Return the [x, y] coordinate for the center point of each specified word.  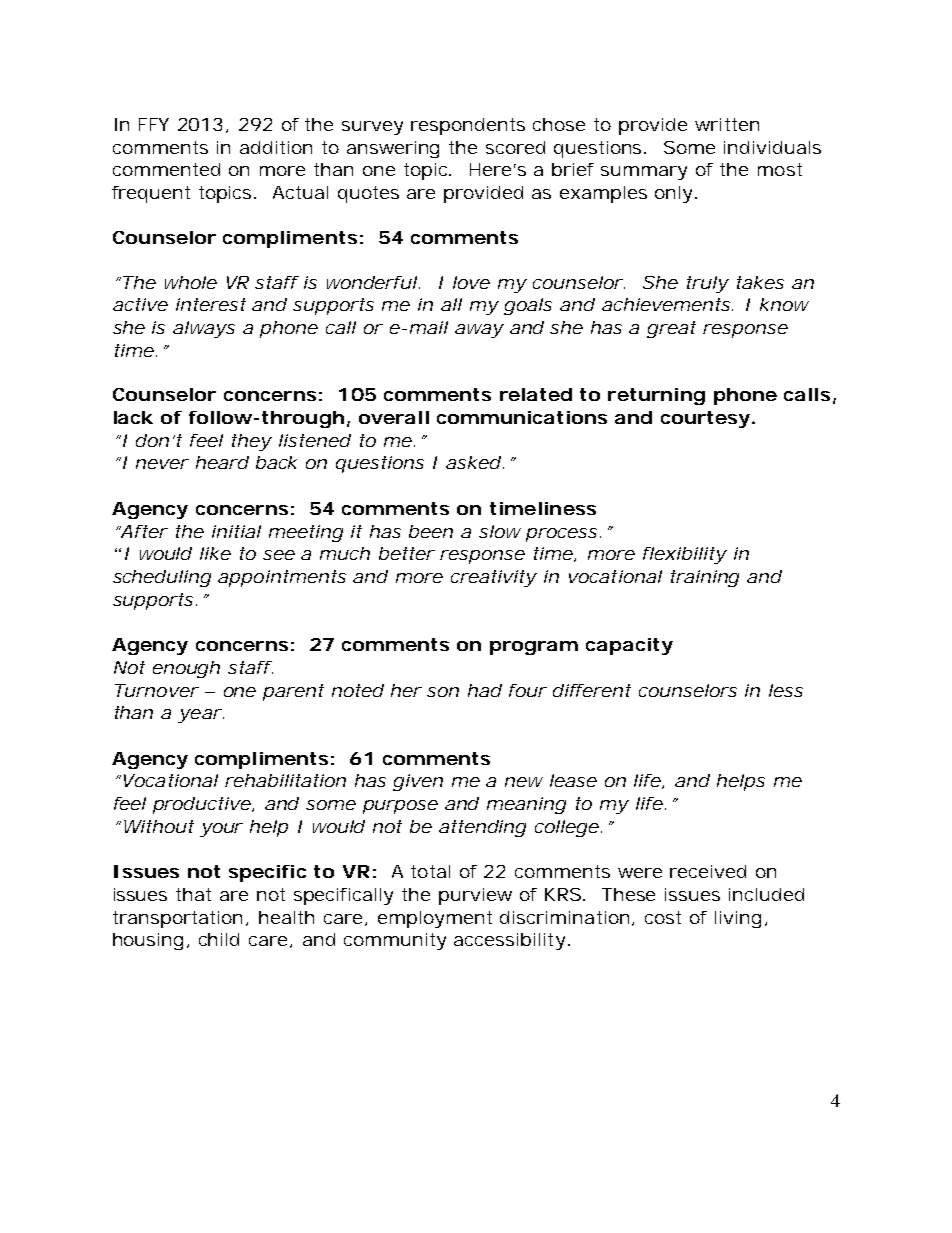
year [200, 716]
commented [166, 169]
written [727, 124]
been [431, 531]
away [479, 331]
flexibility [685, 555]
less [786, 690]
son [443, 692]
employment [435, 919]
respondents [468, 126]
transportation [180, 919]
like [215, 553]
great [671, 329]
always [204, 329]
